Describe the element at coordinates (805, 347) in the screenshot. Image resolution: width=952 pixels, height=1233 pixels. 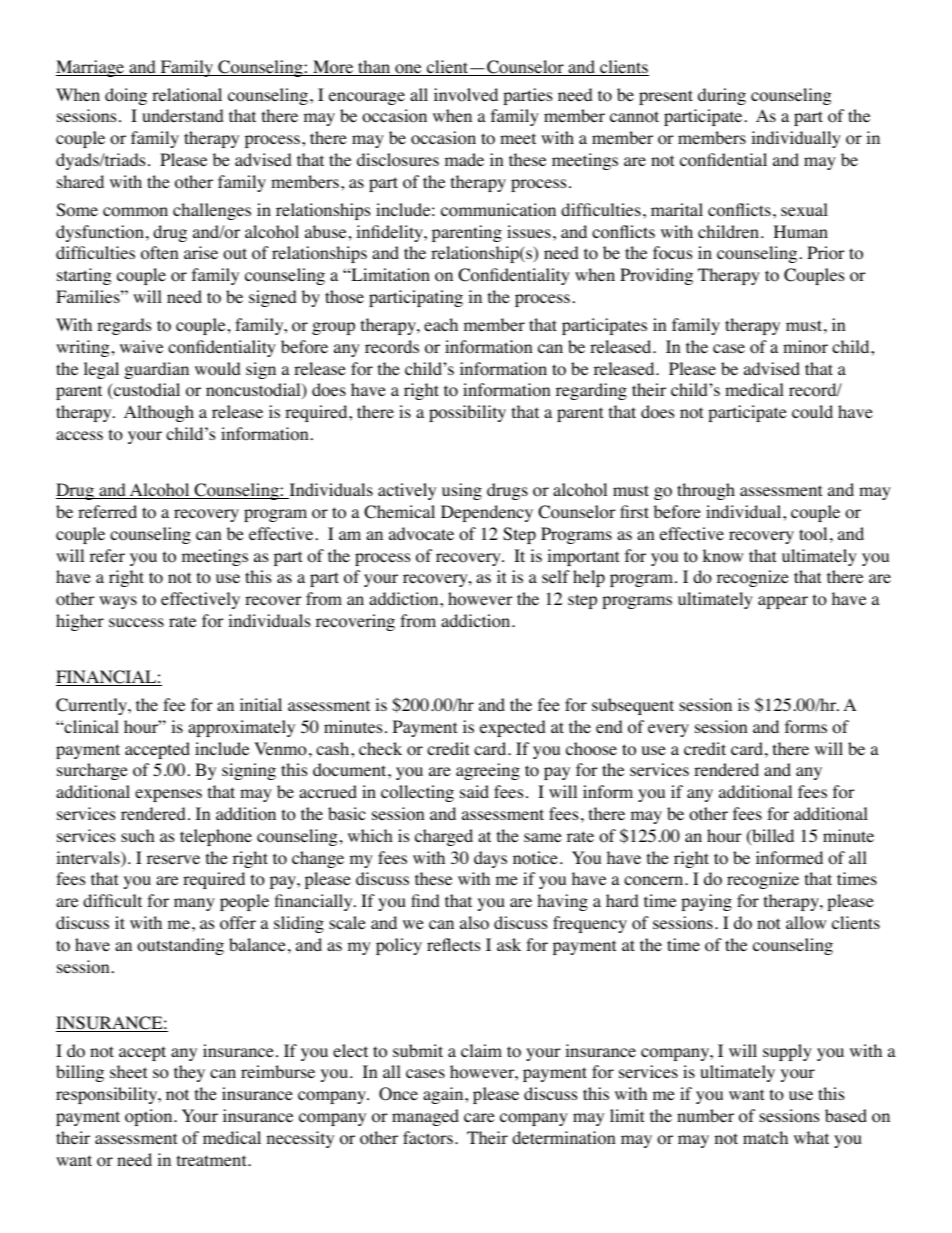
I see `minor` at that location.
